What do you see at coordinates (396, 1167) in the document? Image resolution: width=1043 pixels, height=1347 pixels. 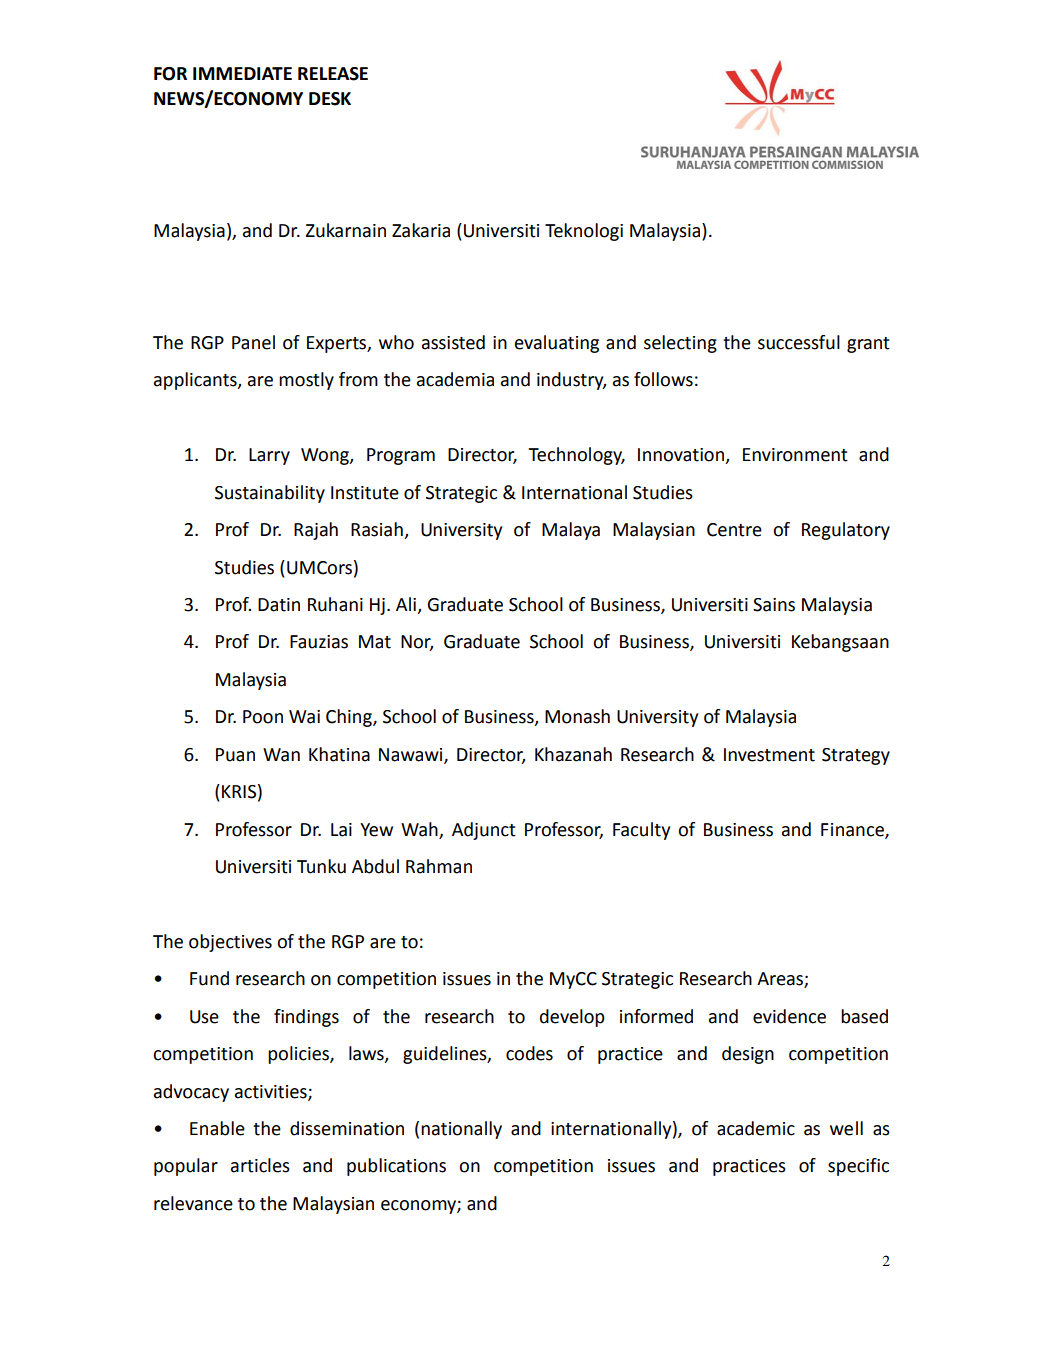 I see `publications` at bounding box center [396, 1167].
